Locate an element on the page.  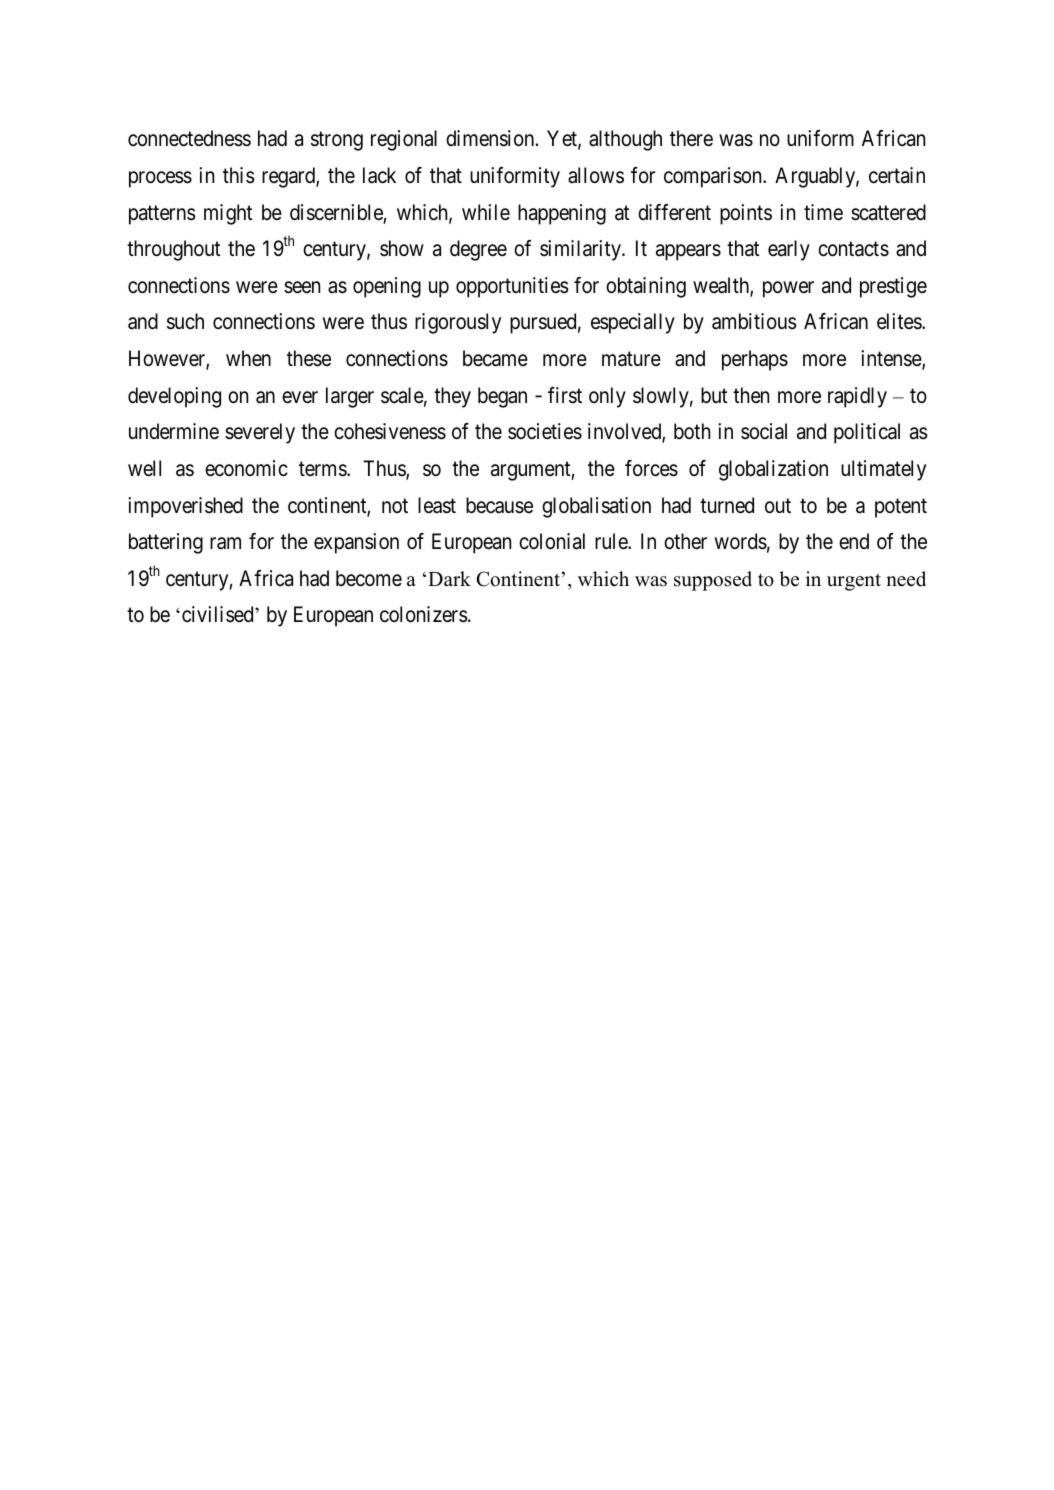
Dark is located at coordinates (449, 578).
